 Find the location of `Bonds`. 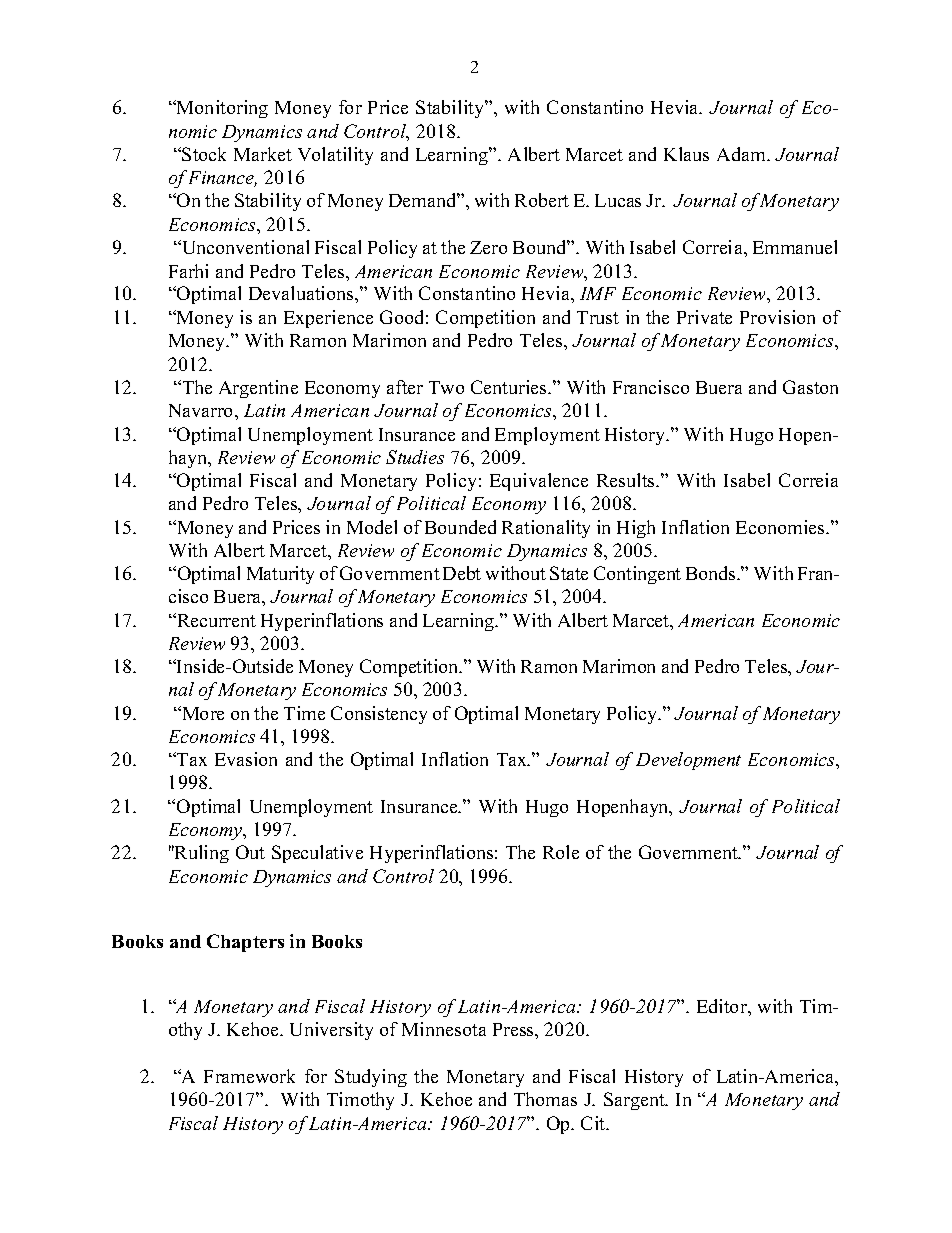

Bonds is located at coordinates (712, 573).
